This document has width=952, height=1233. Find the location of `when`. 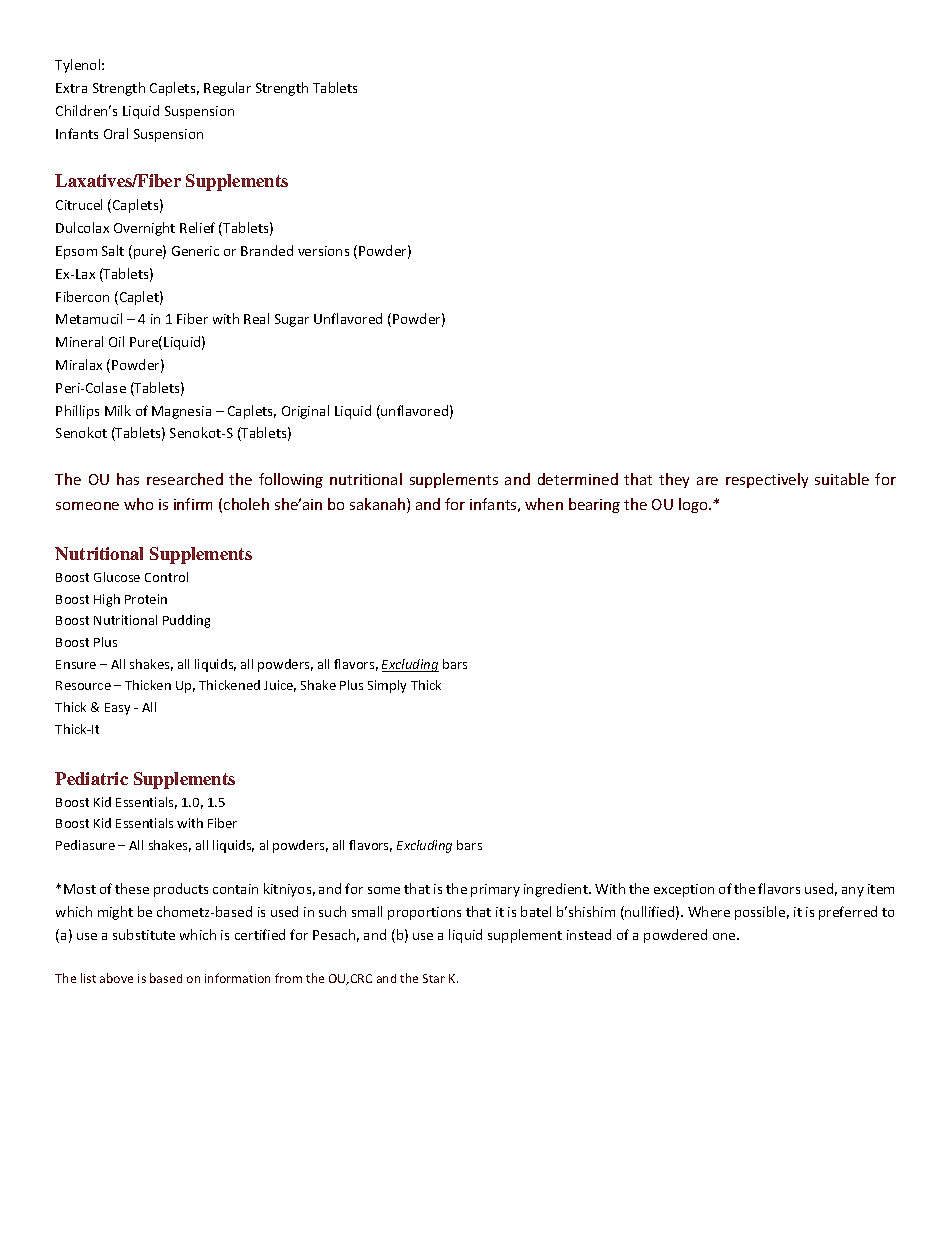

when is located at coordinates (544, 504).
